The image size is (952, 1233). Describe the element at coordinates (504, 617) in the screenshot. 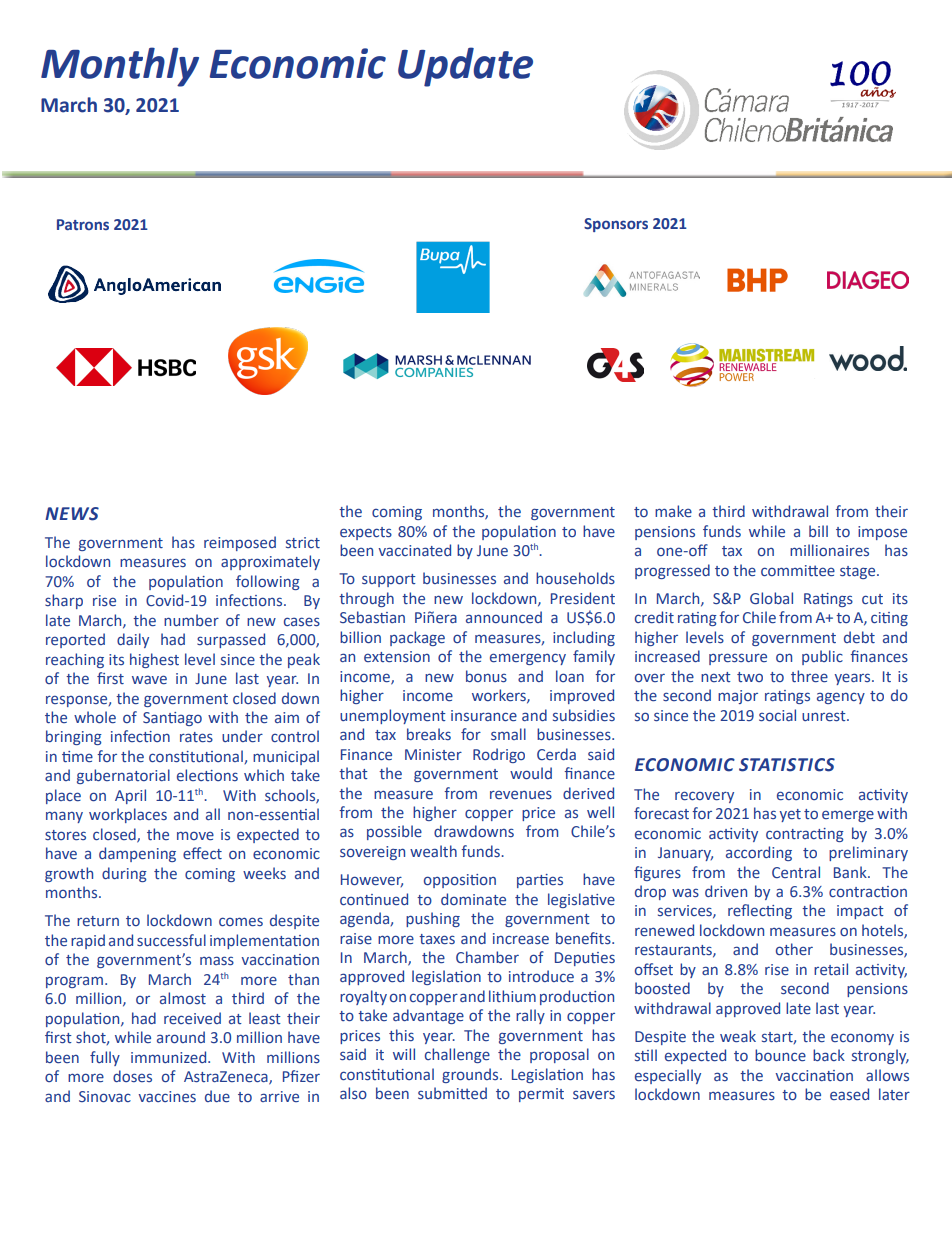

I see `announced` at that location.
